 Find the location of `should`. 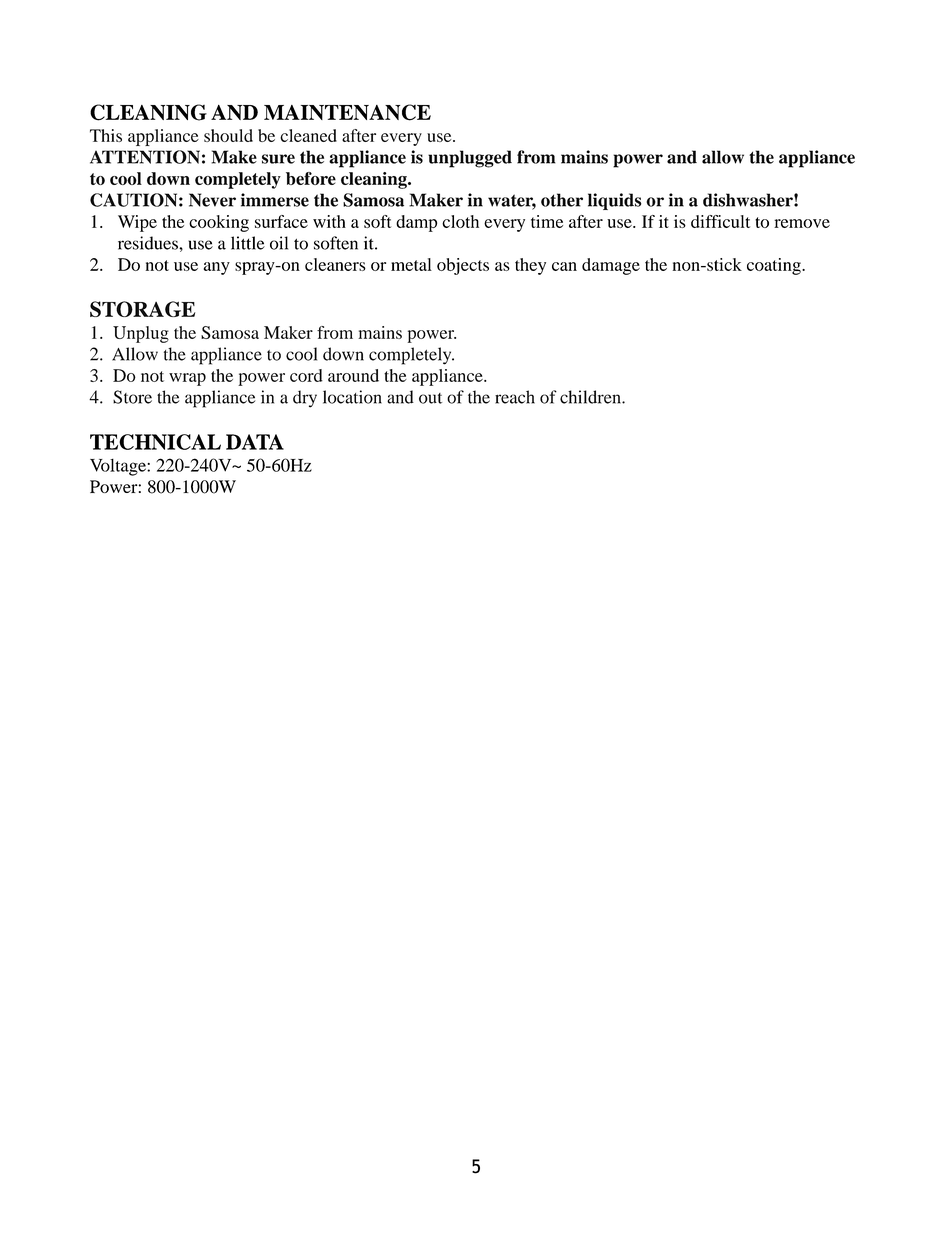

should is located at coordinates (228, 135).
